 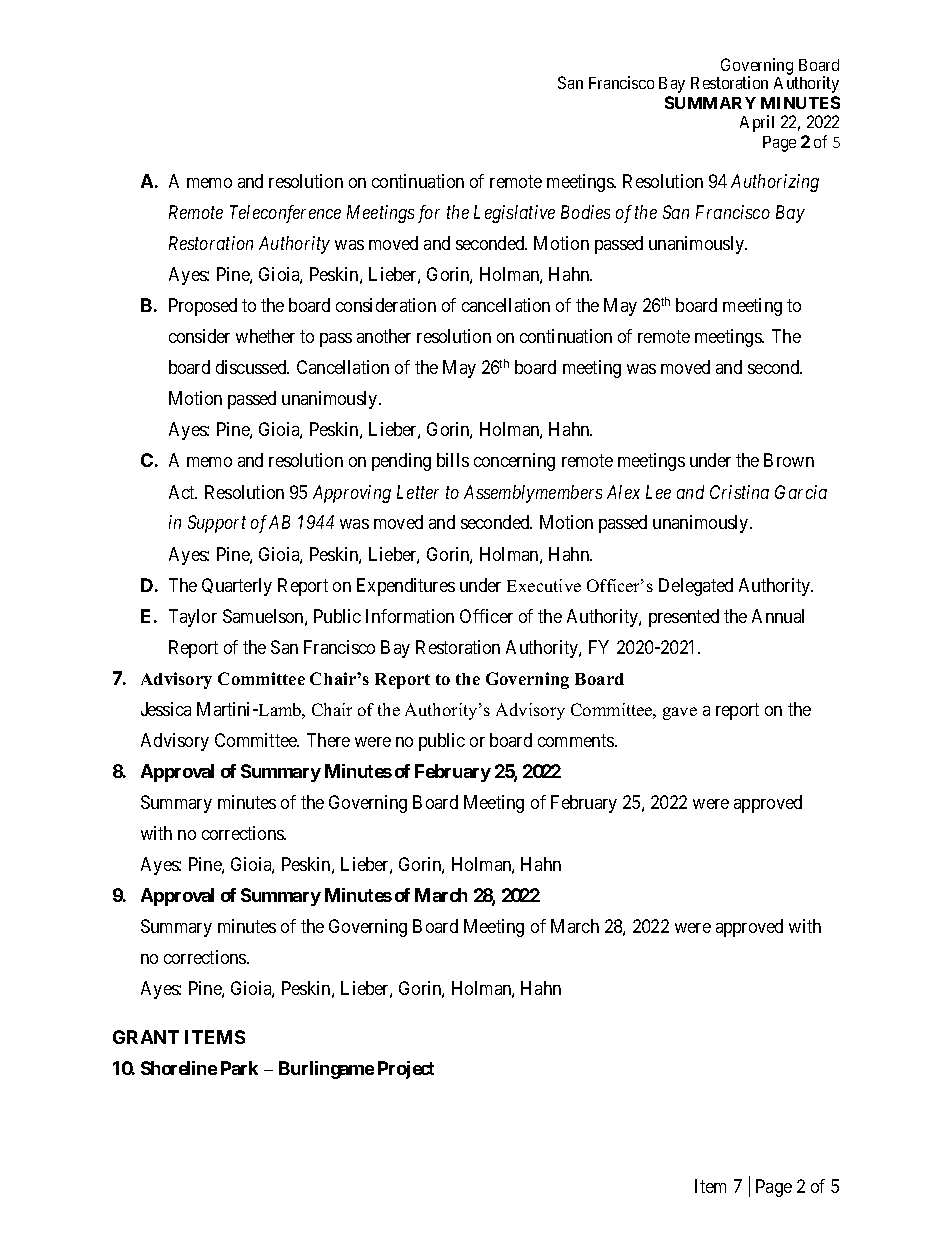 I want to click on Jessica, so click(x=166, y=709).
